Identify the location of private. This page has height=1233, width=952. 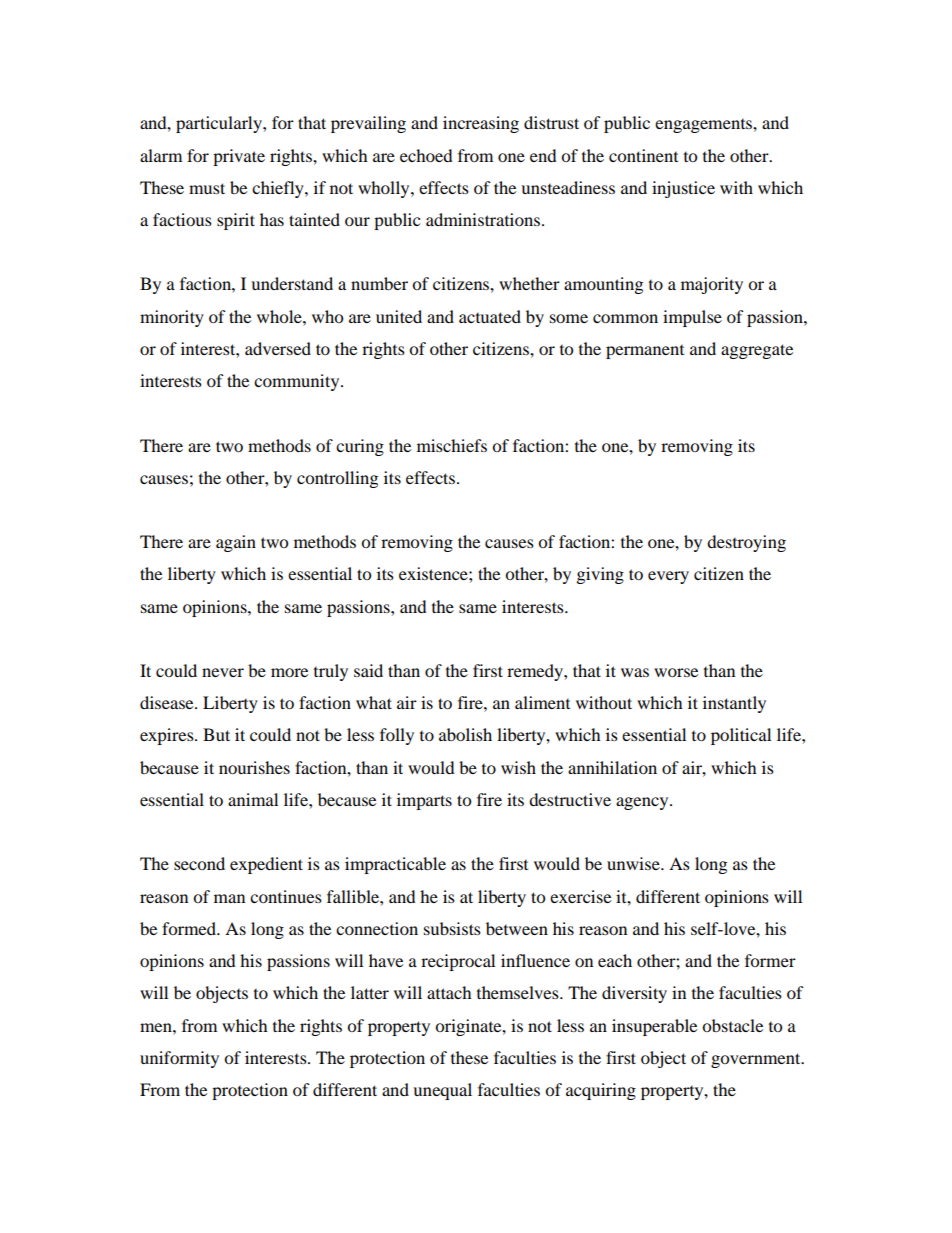
(239, 157).
